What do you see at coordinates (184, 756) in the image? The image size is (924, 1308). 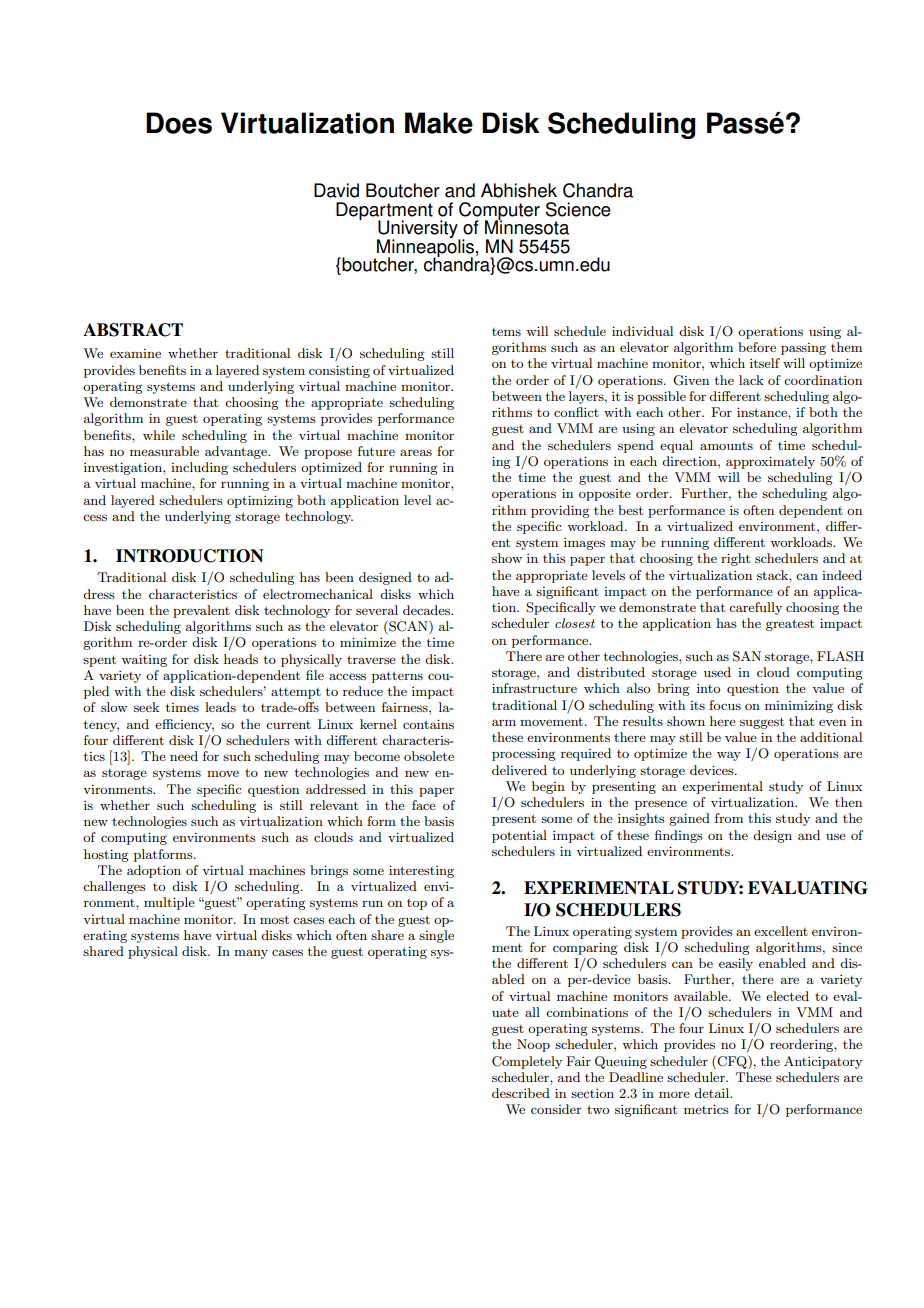 I see `need` at bounding box center [184, 756].
